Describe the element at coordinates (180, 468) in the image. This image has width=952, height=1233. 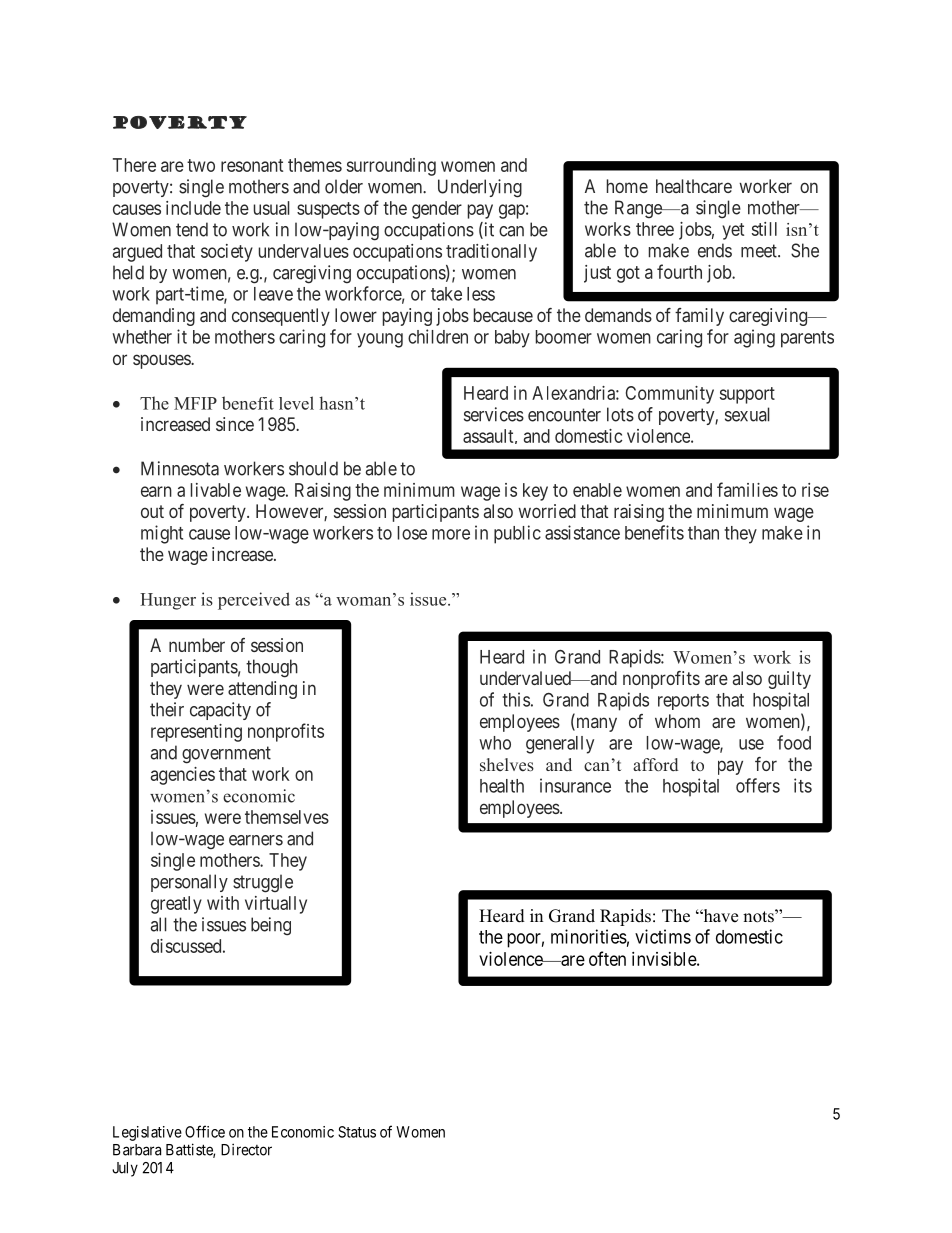
I see `Minnesota` at that location.
